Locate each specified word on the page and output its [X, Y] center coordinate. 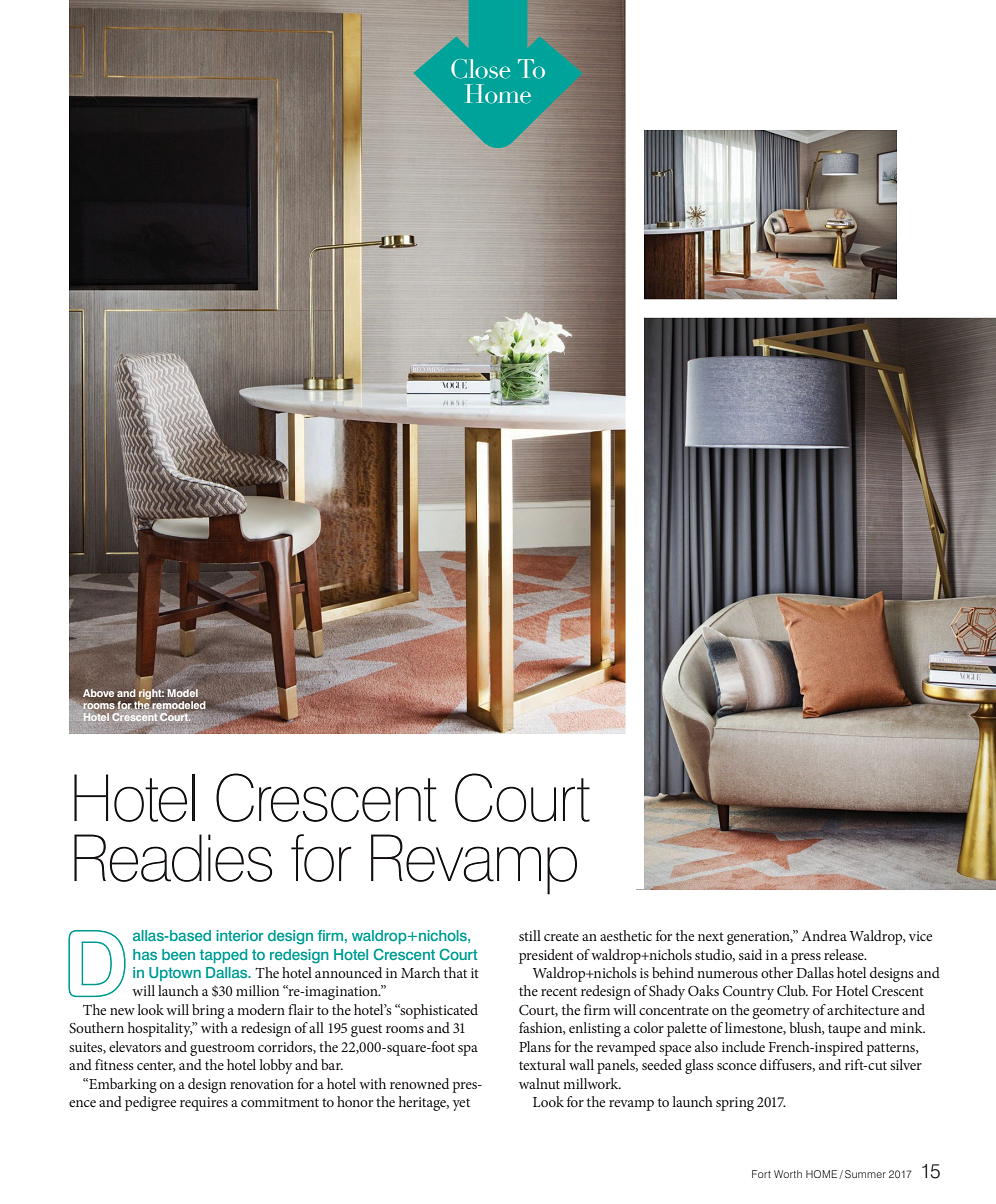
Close [480, 69]
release [845, 954]
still [530, 935]
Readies [173, 858]
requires [204, 1104]
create [561, 936]
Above [98, 693]
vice [920, 936]
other [777, 972]
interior [239, 935]
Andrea [824, 935]
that [455, 972]
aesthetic [626, 935]
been [178, 954]
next [711, 936]
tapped [223, 956]
